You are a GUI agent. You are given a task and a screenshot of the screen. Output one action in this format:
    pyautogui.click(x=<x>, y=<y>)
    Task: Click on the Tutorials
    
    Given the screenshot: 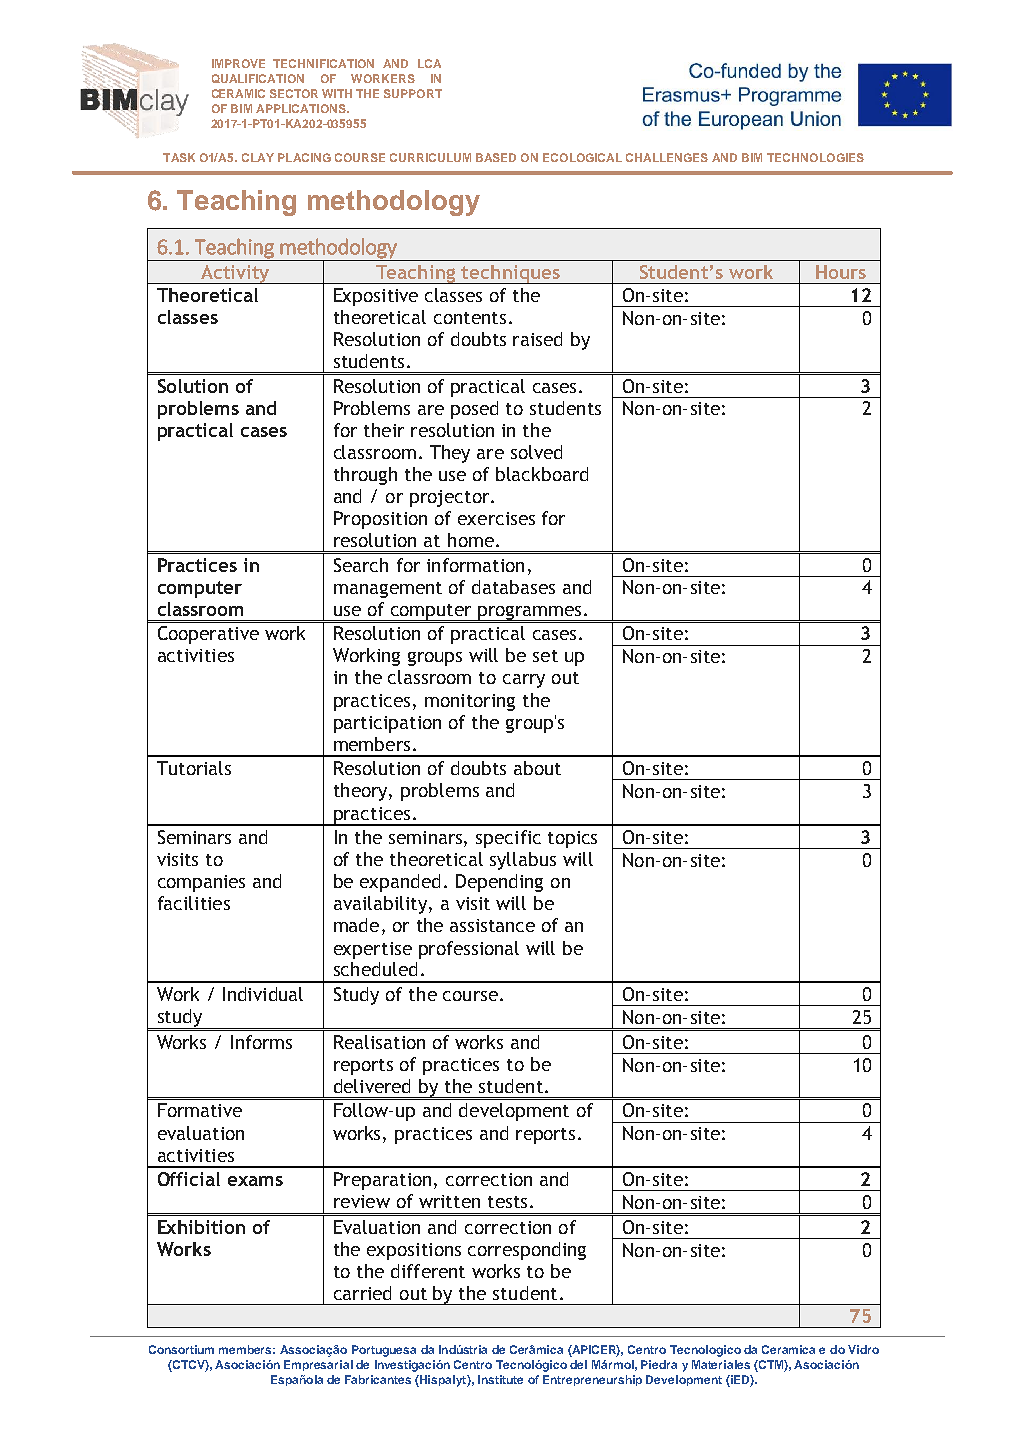 What is the action you would take?
    pyautogui.click(x=194, y=768)
